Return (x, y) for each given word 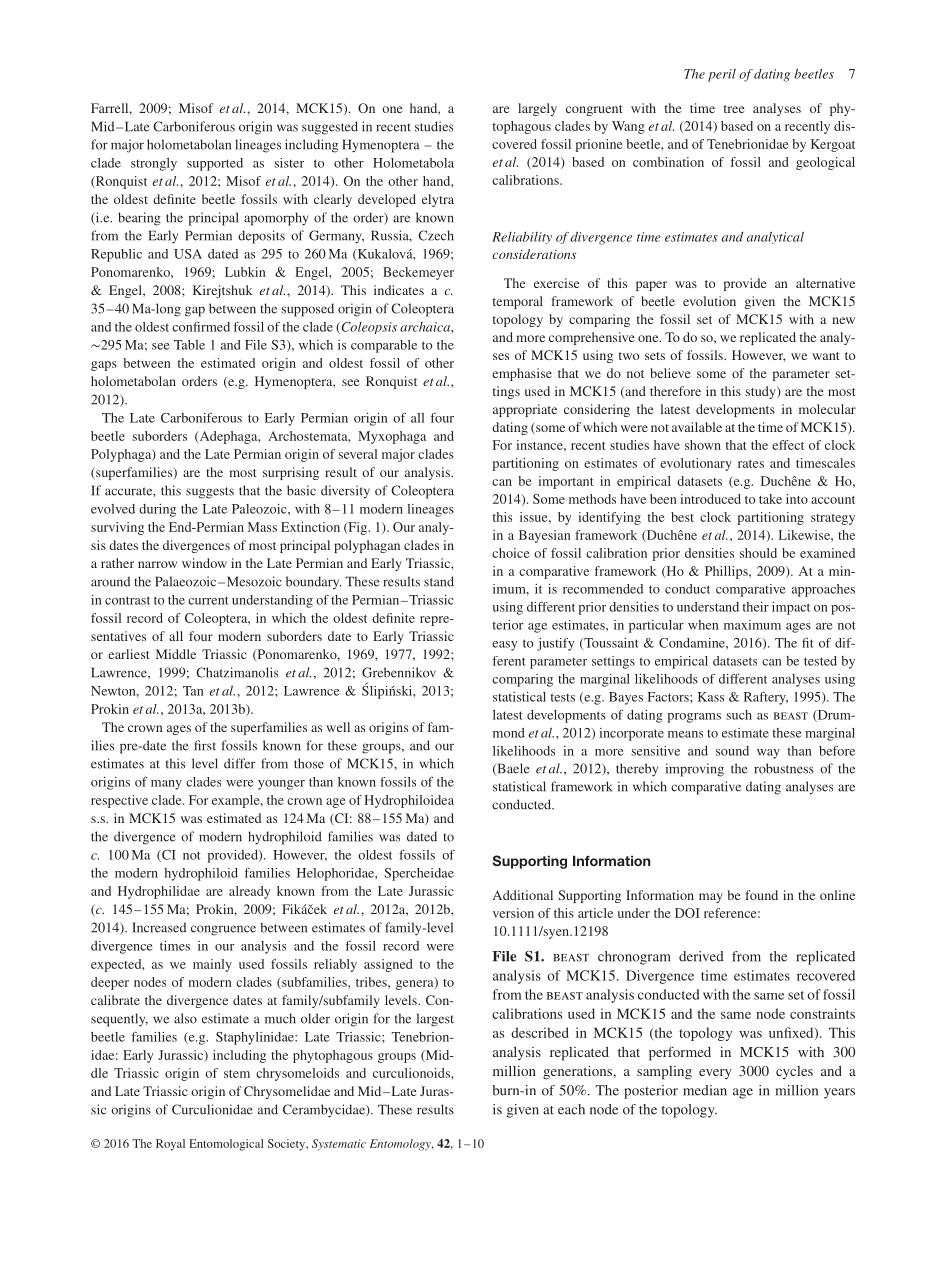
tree (734, 109)
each (571, 1109)
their (756, 607)
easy (504, 646)
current (208, 600)
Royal (170, 1145)
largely (537, 109)
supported (215, 164)
